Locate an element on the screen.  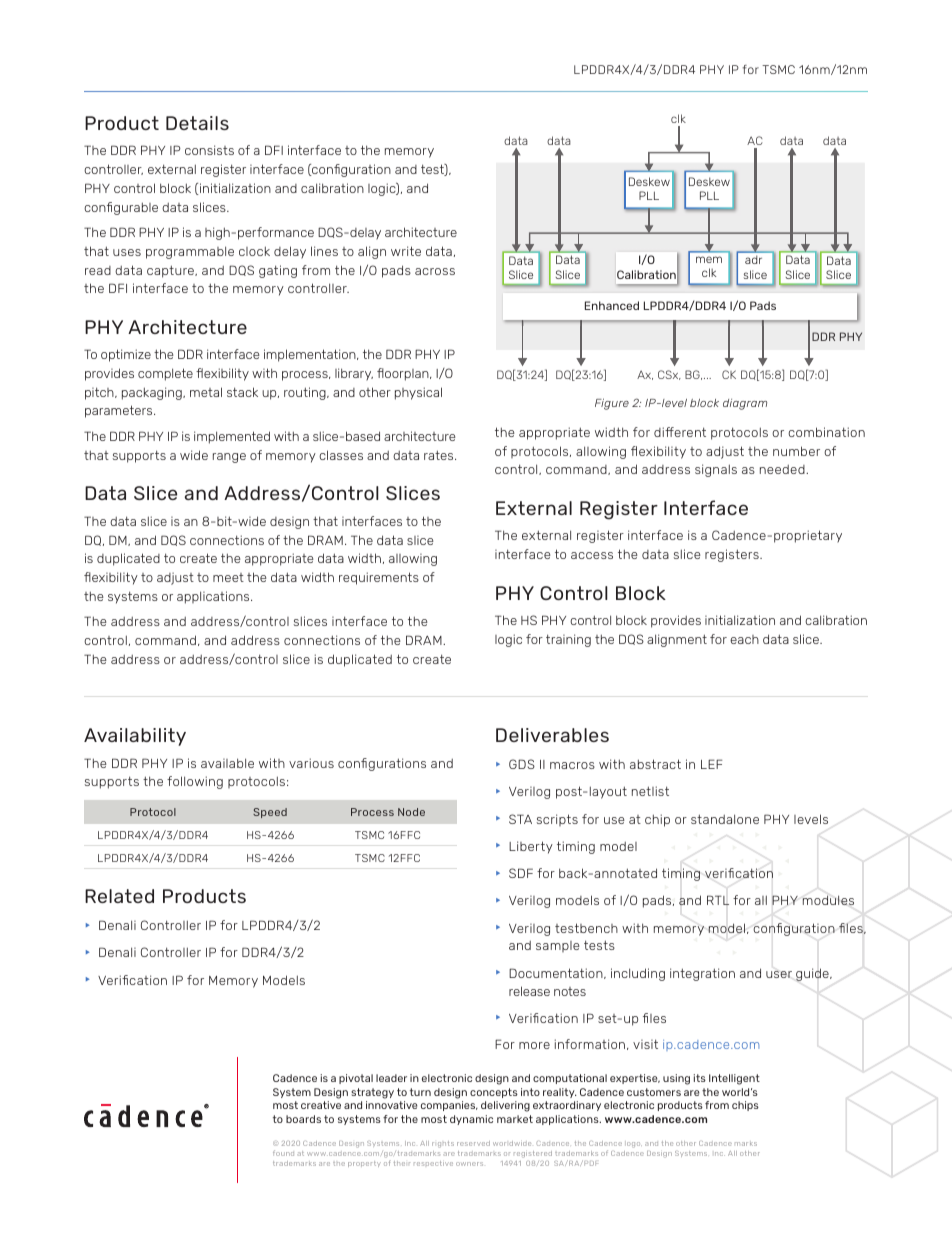
write is located at coordinates (406, 251).
